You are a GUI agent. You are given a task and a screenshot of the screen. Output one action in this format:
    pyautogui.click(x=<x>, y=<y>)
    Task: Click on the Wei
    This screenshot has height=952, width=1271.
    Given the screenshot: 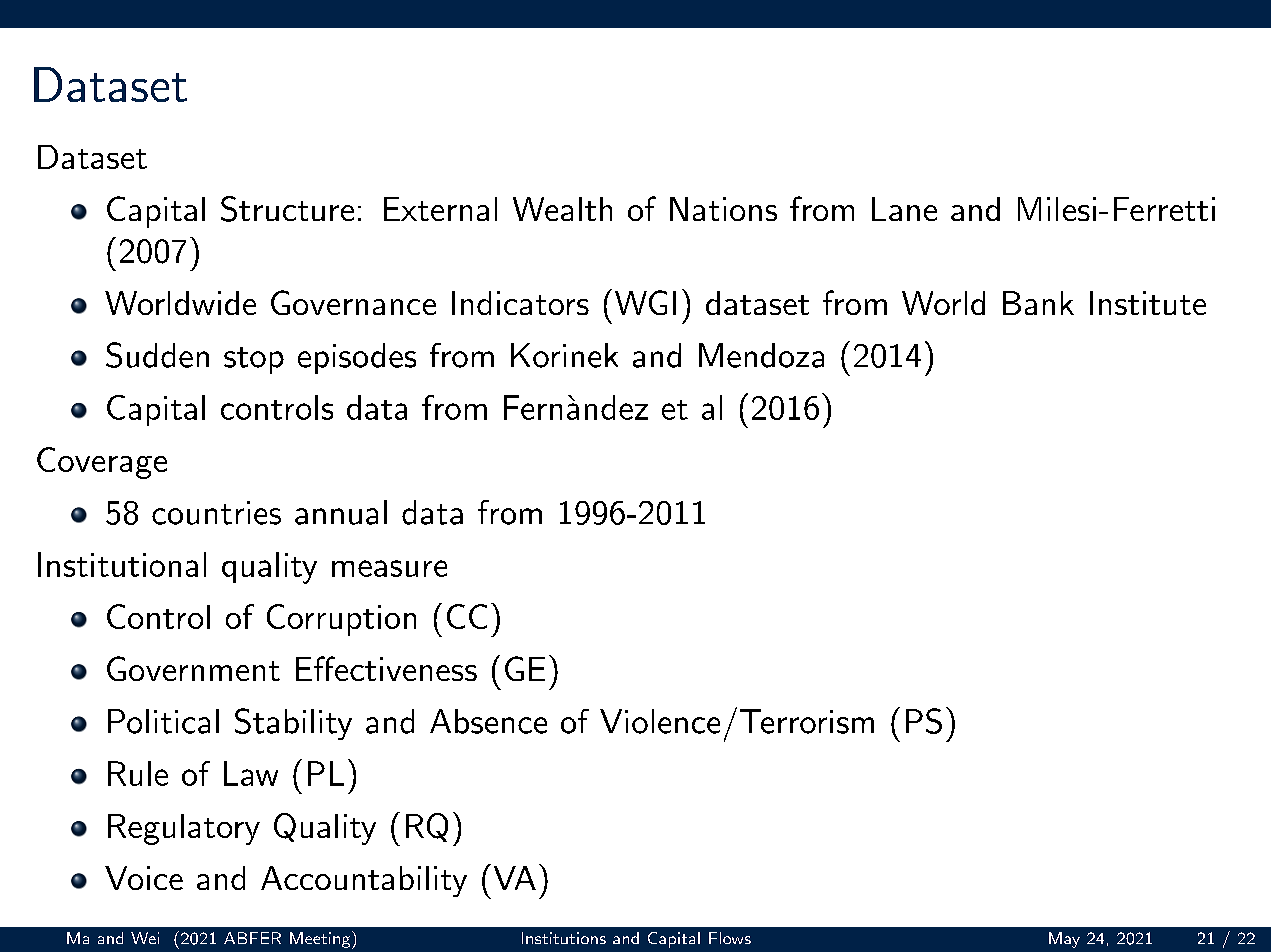 What is the action you would take?
    pyautogui.click(x=145, y=938)
